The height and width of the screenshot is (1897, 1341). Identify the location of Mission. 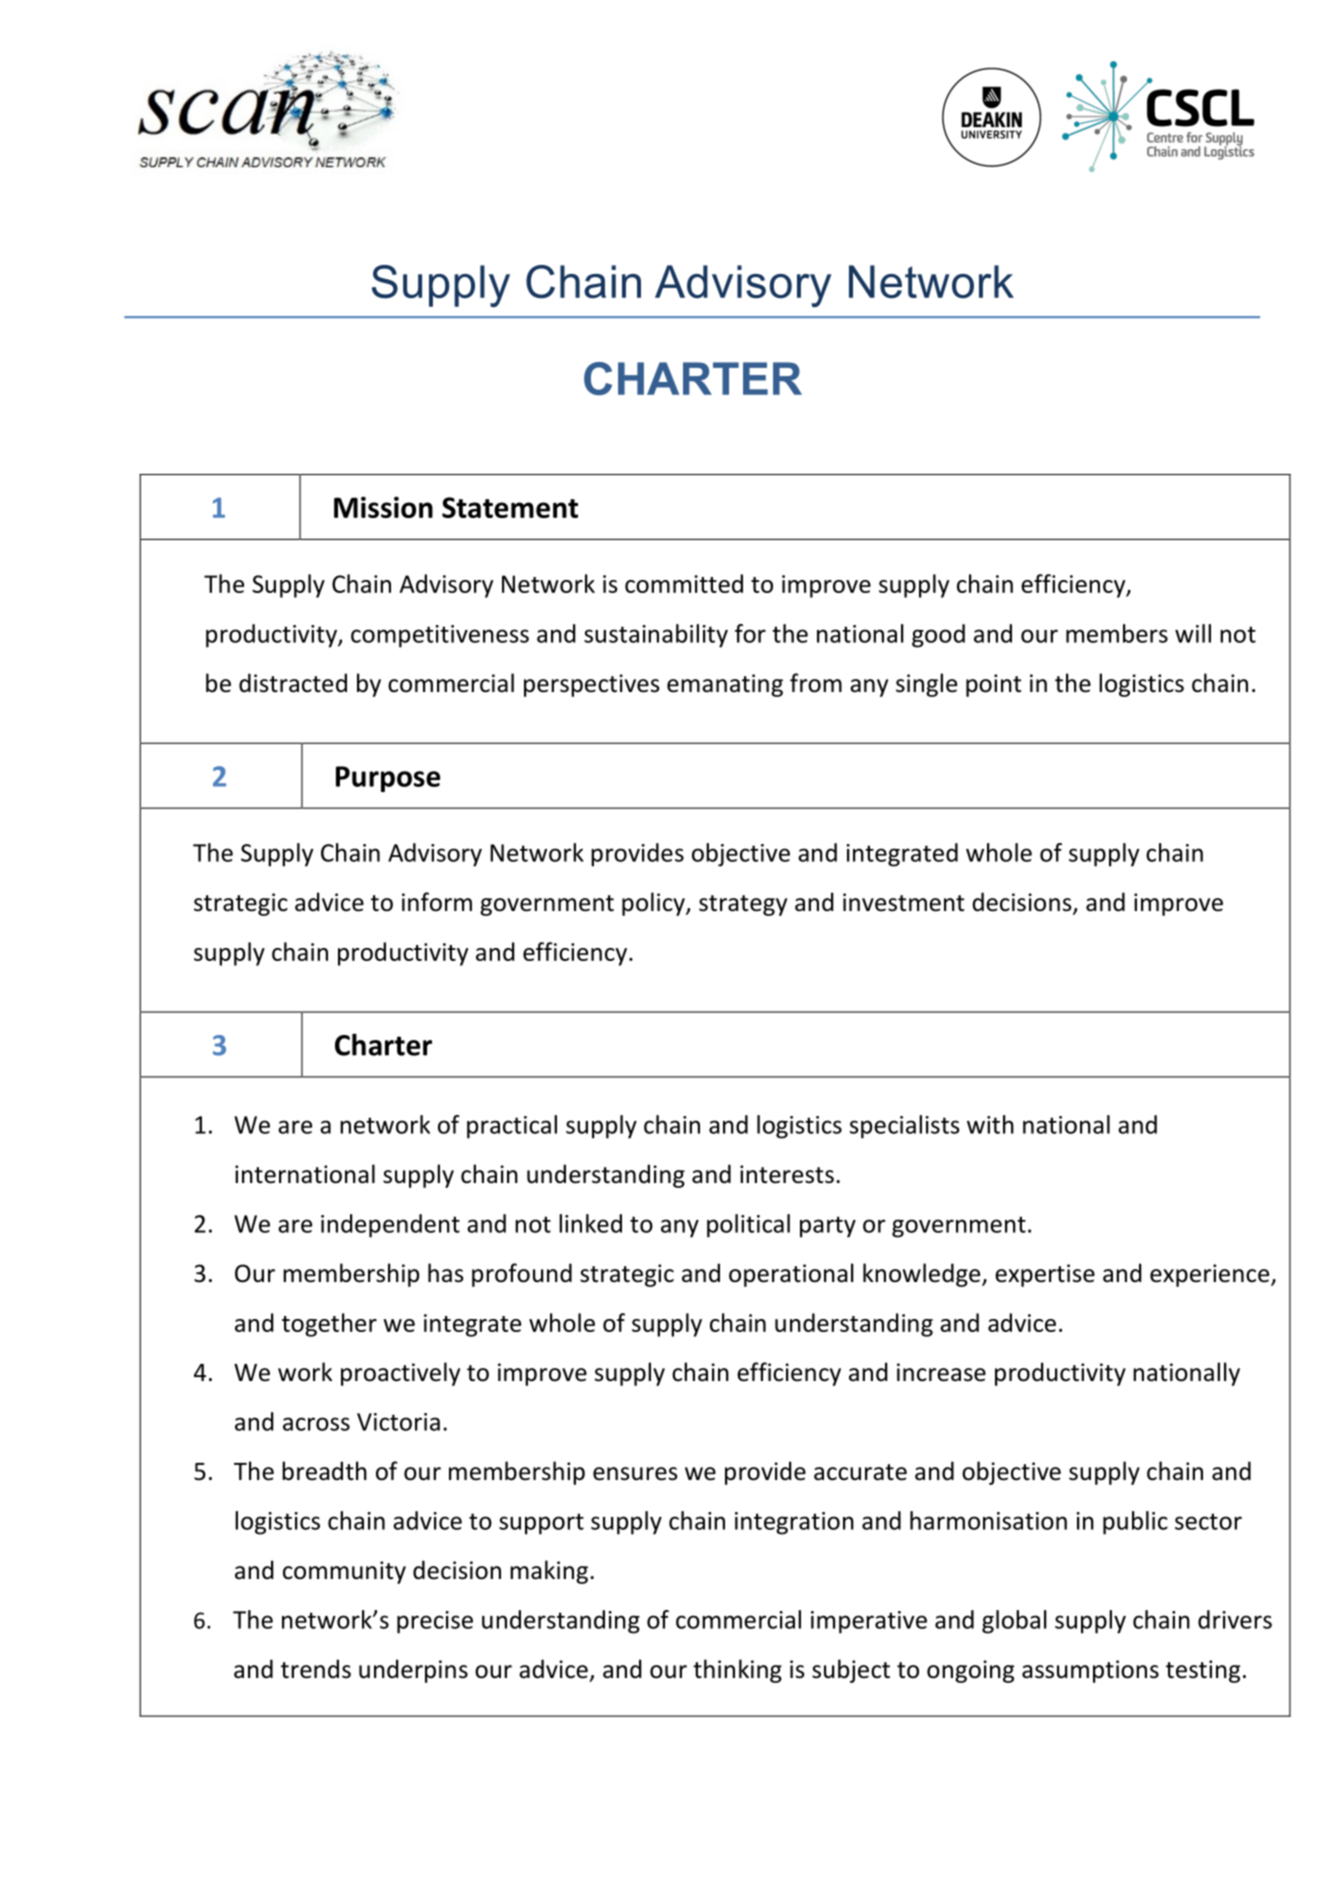
(383, 507).
